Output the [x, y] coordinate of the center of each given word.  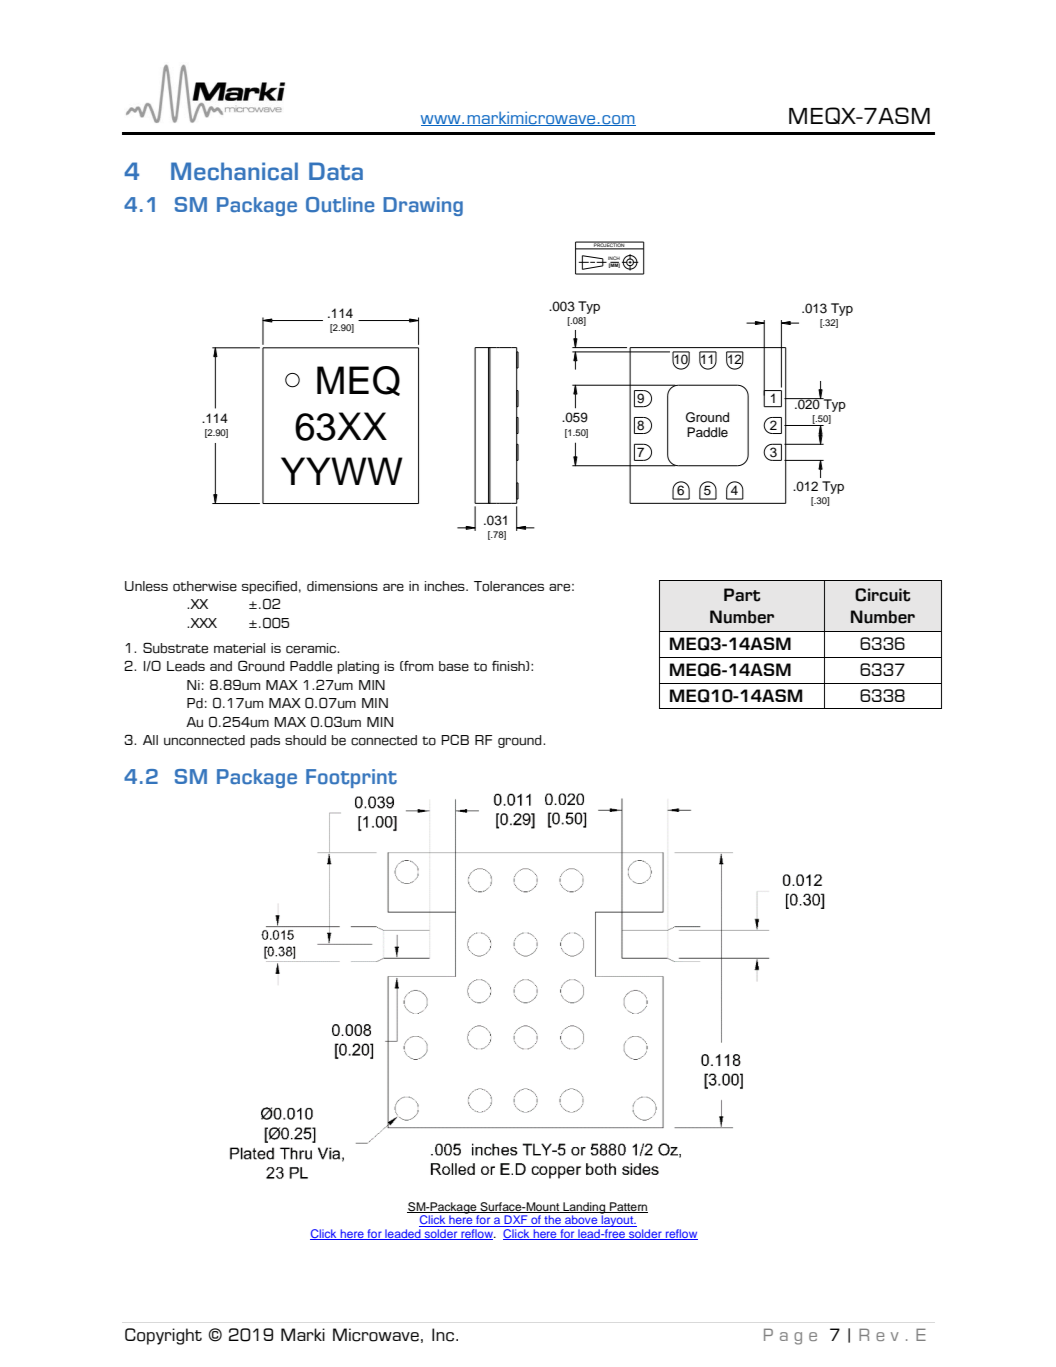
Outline [340, 205]
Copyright [163, 1336]
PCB [455, 739]
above [581, 1221]
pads [265, 741]
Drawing [423, 206]
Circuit [883, 595]
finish [509, 666]
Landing [584, 1209]
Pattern [628, 1207]
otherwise [205, 586]
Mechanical [234, 171]
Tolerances [509, 586]
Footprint [351, 778]
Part [742, 595]
